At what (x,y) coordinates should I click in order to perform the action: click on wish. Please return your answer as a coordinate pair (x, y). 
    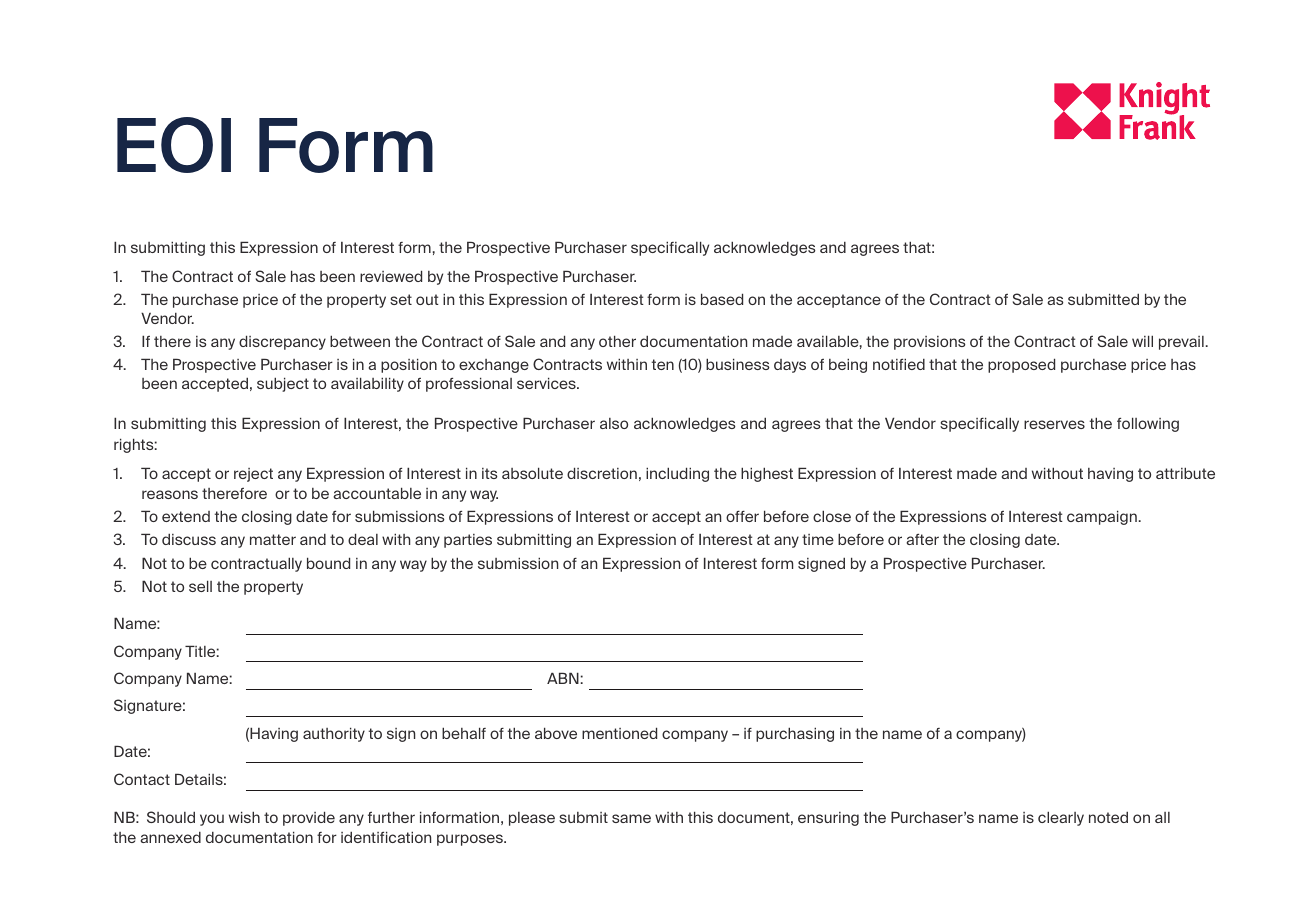
    Looking at the image, I should click on (244, 817).
